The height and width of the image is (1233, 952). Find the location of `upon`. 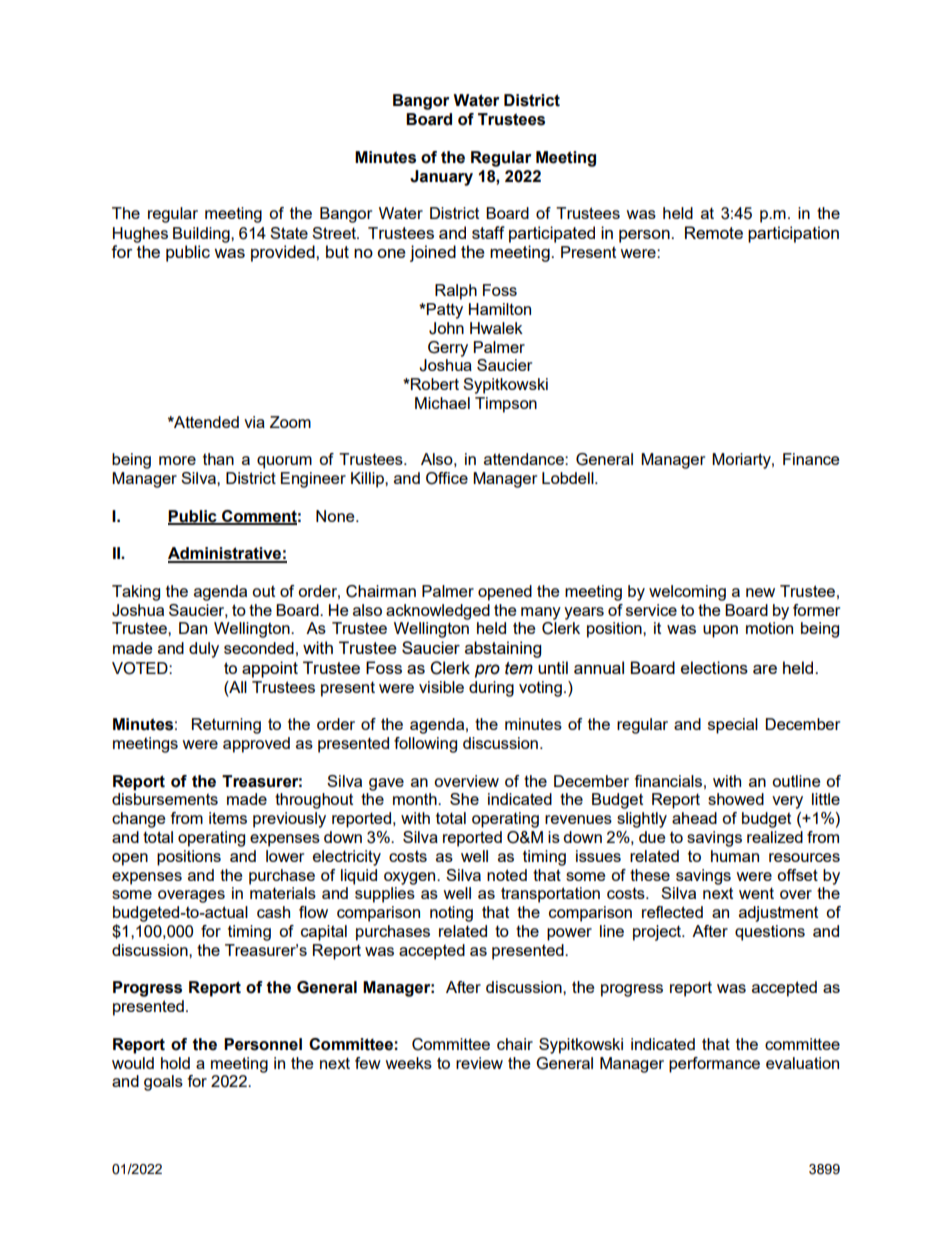

upon is located at coordinates (720, 631).
